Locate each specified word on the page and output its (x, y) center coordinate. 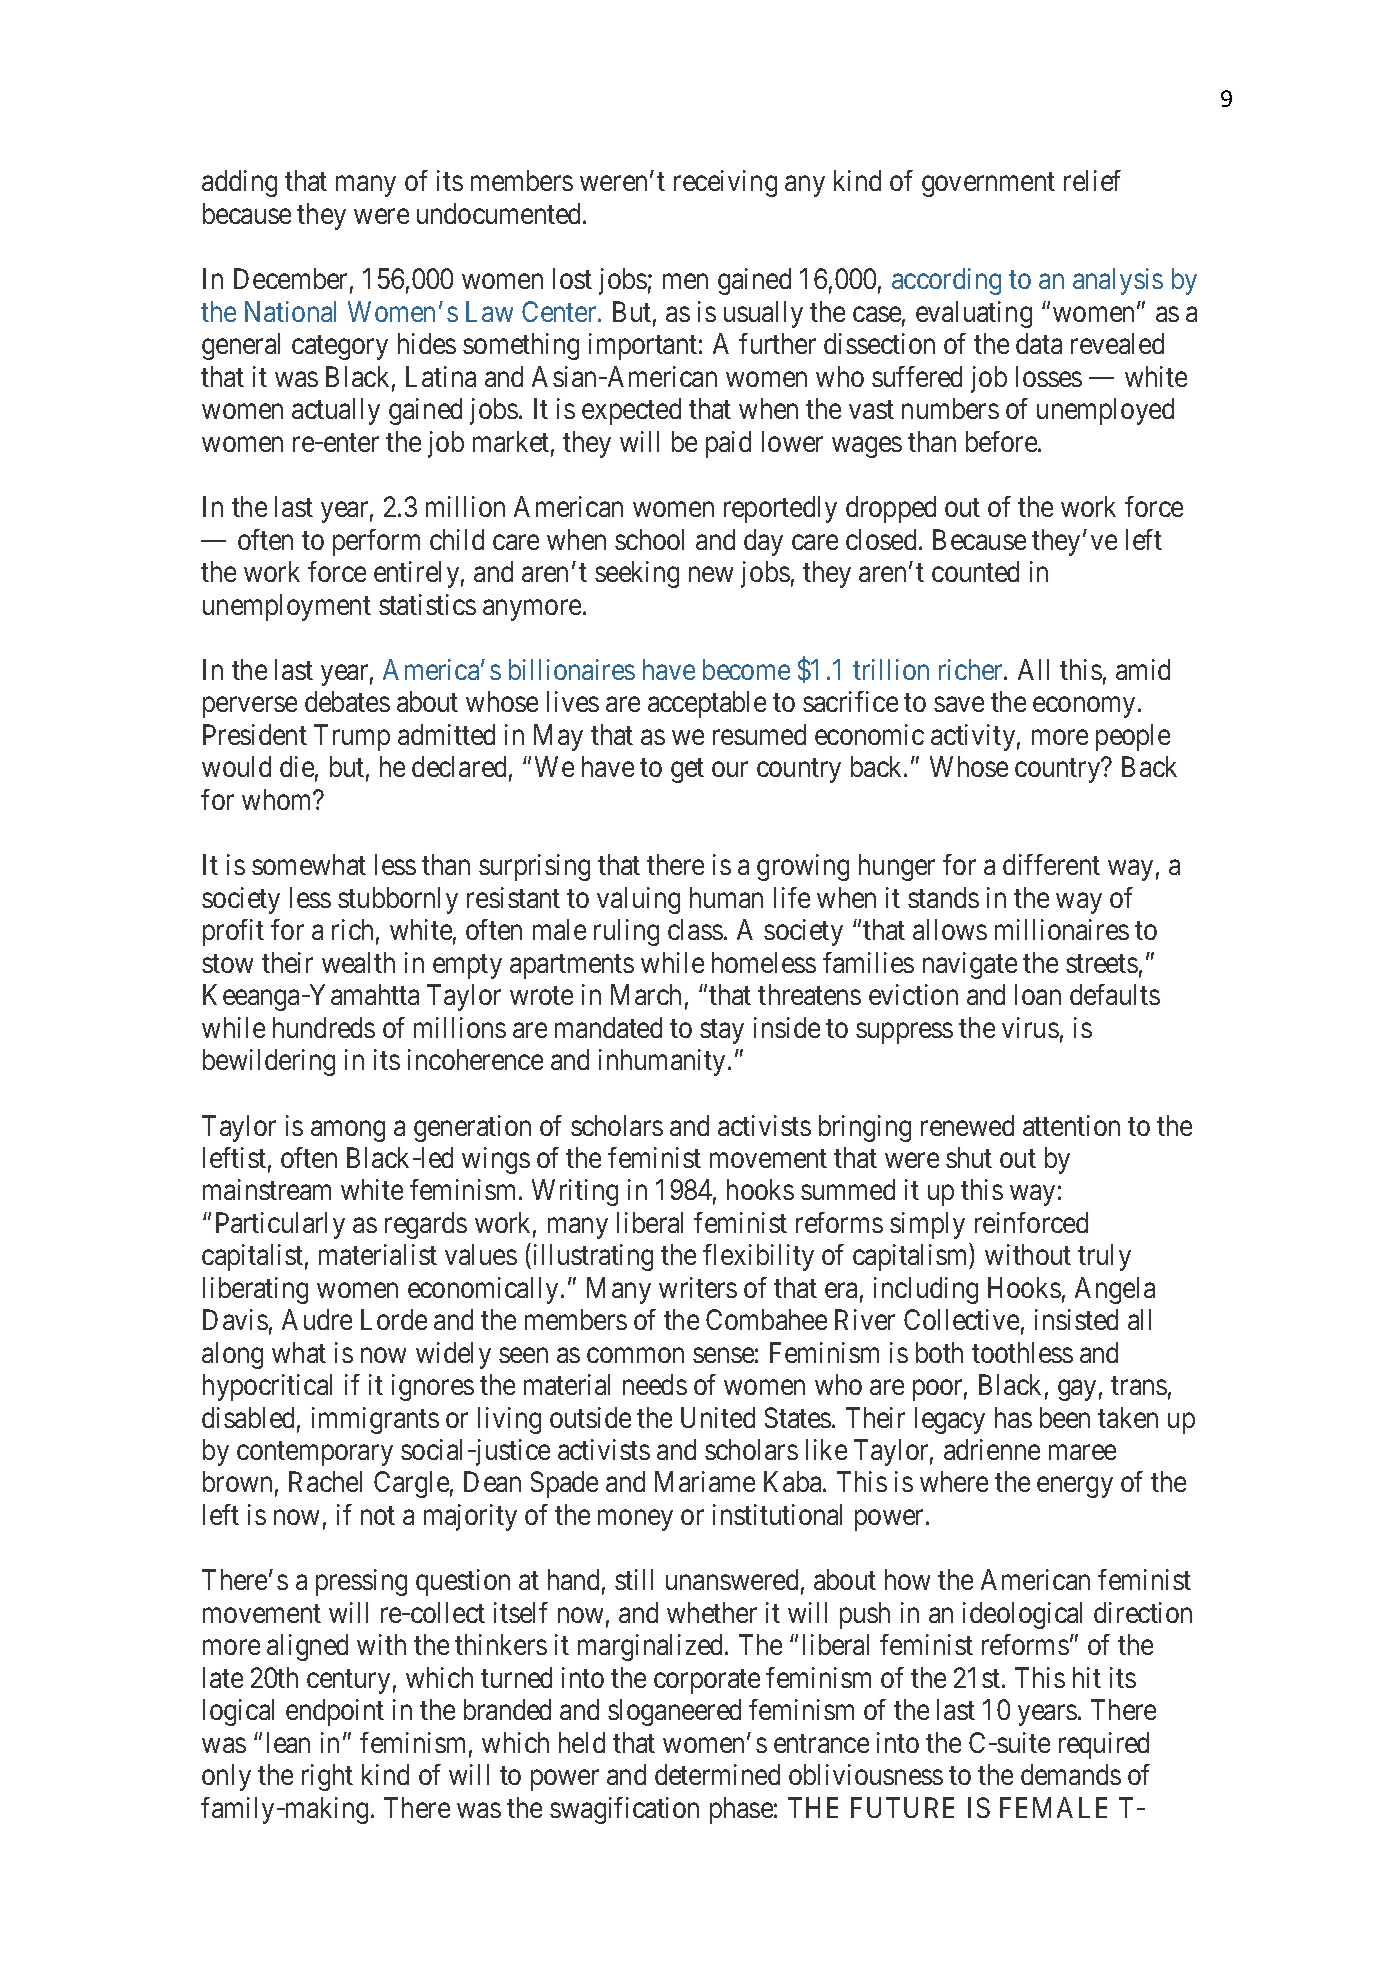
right (327, 1777)
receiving (725, 183)
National (290, 311)
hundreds (324, 1027)
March (646, 994)
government (988, 185)
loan (1038, 994)
